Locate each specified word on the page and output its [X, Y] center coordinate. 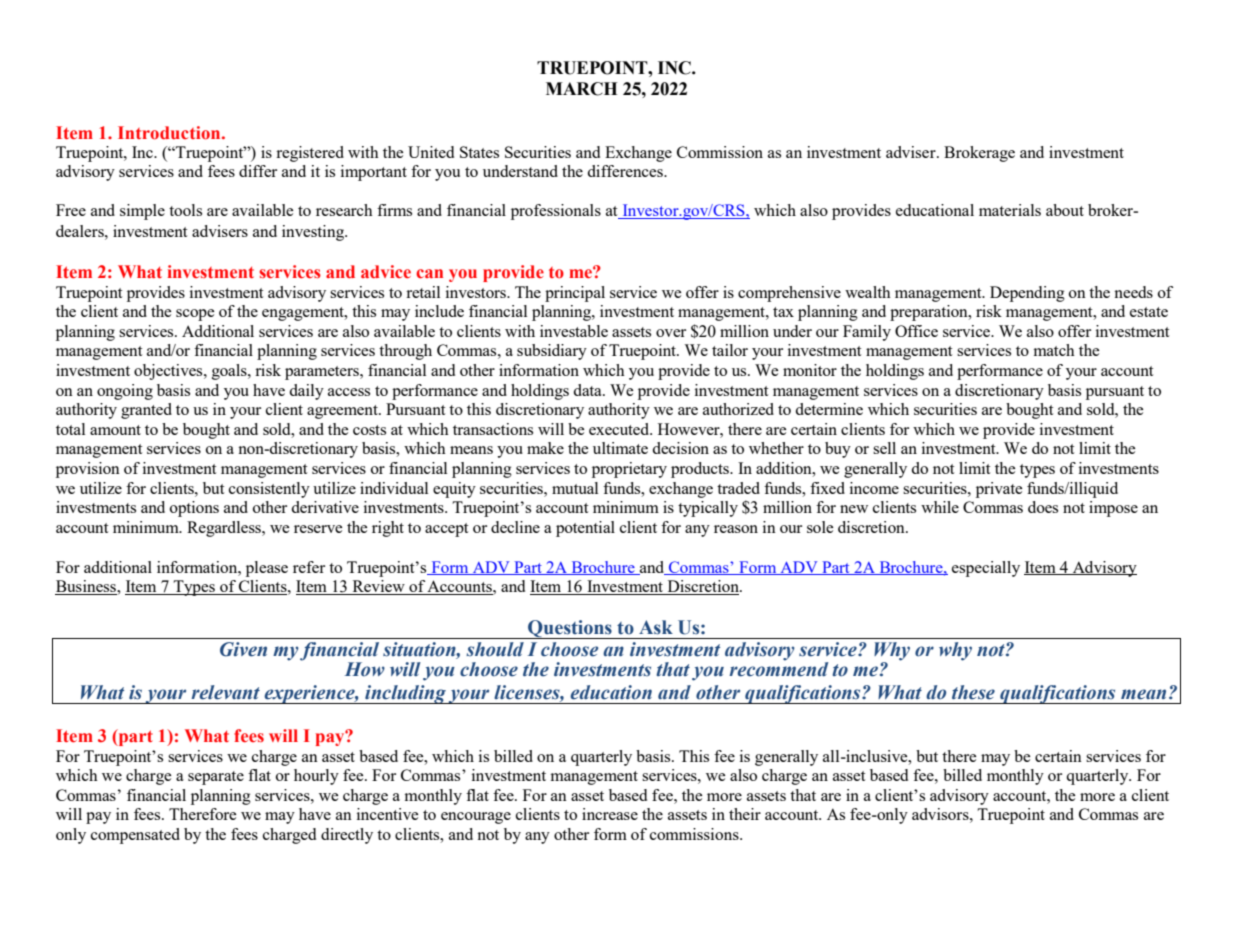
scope [195, 315]
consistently [269, 490]
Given [243, 649]
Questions [570, 629]
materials [1010, 210]
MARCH [581, 89]
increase [610, 814]
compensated [135, 836]
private [999, 490]
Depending [1027, 294]
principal [575, 294]
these [973, 692]
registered [310, 154]
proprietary [629, 470]
